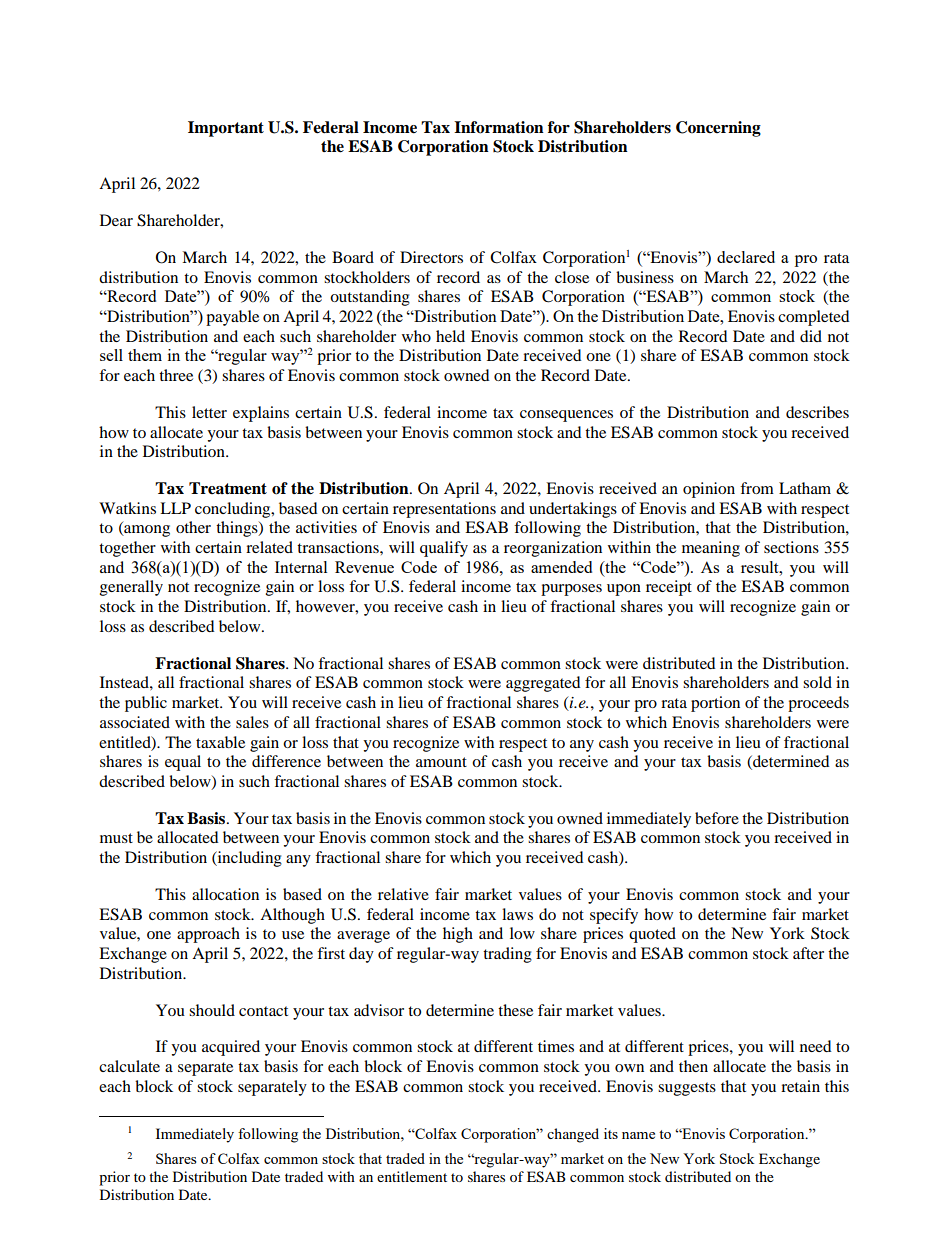 This screenshot has width=952, height=1233. What do you see at coordinates (225, 894) in the screenshot?
I see `allocation` at bounding box center [225, 894].
